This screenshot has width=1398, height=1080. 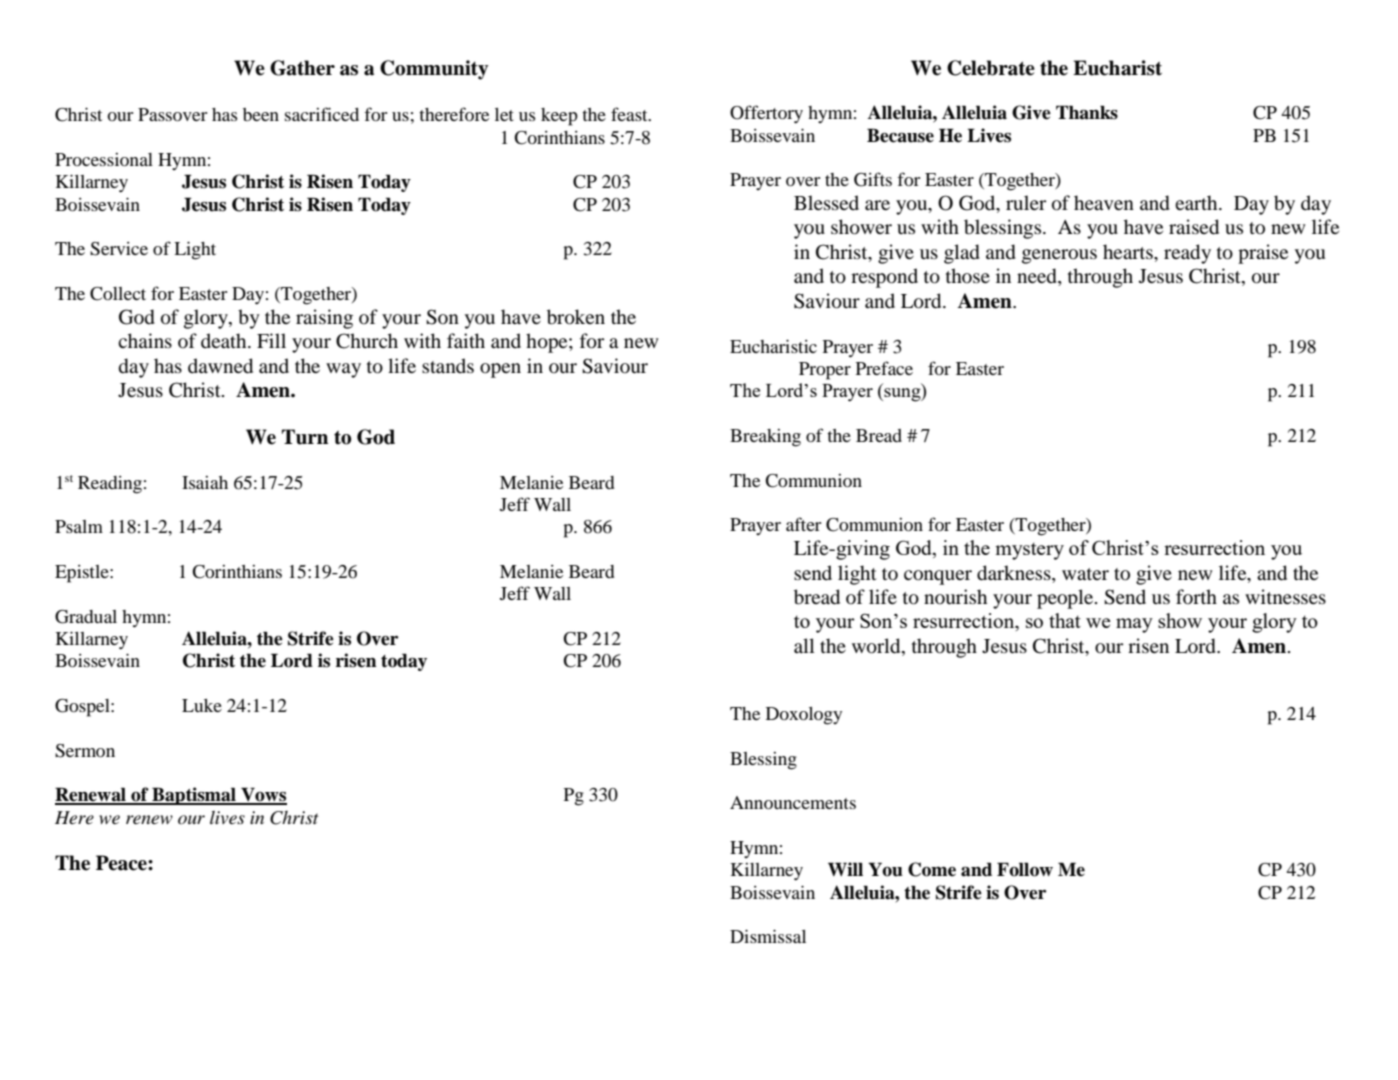 What do you see at coordinates (261, 114) in the screenshot?
I see `been` at bounding box center [261, 114].
